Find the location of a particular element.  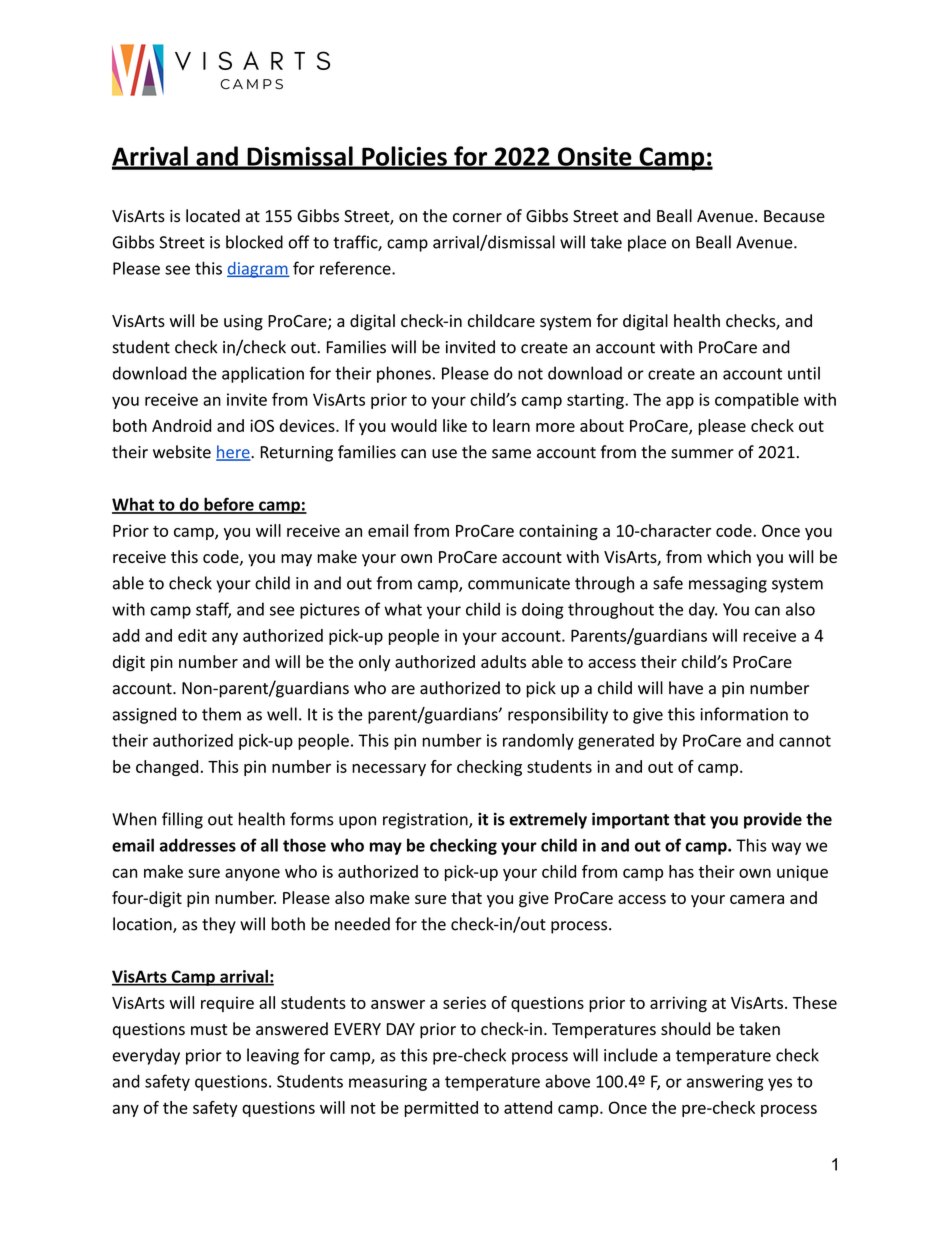

Because is located at coordinates (794, 216).
